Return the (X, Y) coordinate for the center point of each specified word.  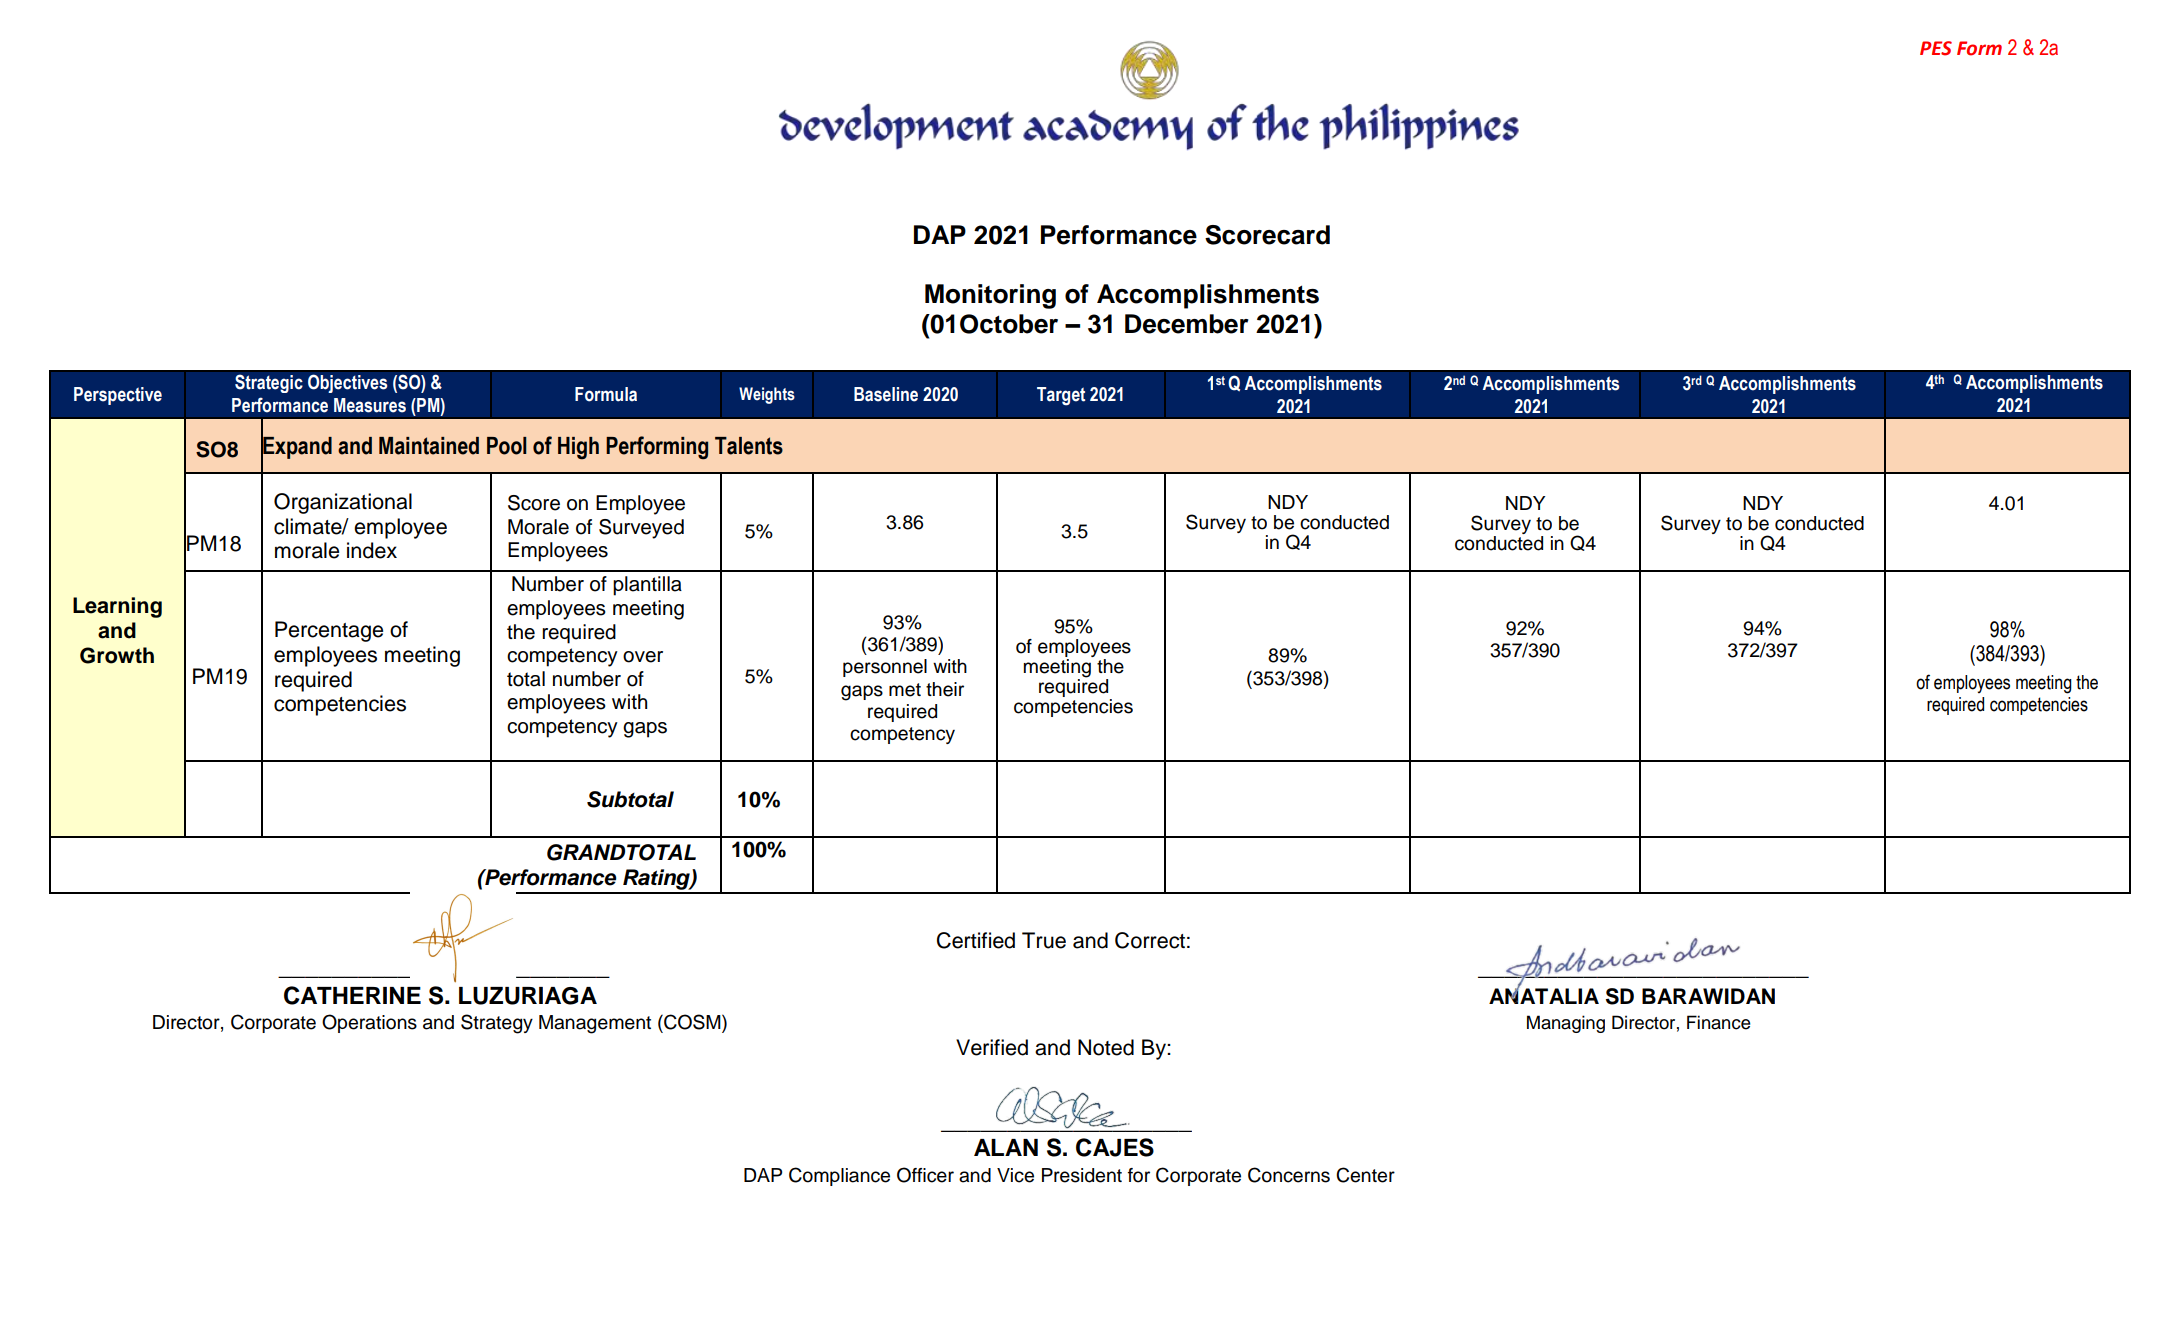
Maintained (429, 446)
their (945, 689)
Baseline (886, 394)
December (1187, 324)
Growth (117, 655)
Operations (369, 1023)
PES (1936, 48)
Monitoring (990, 296)
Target (1061, 396)
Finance (1719, 1022)
